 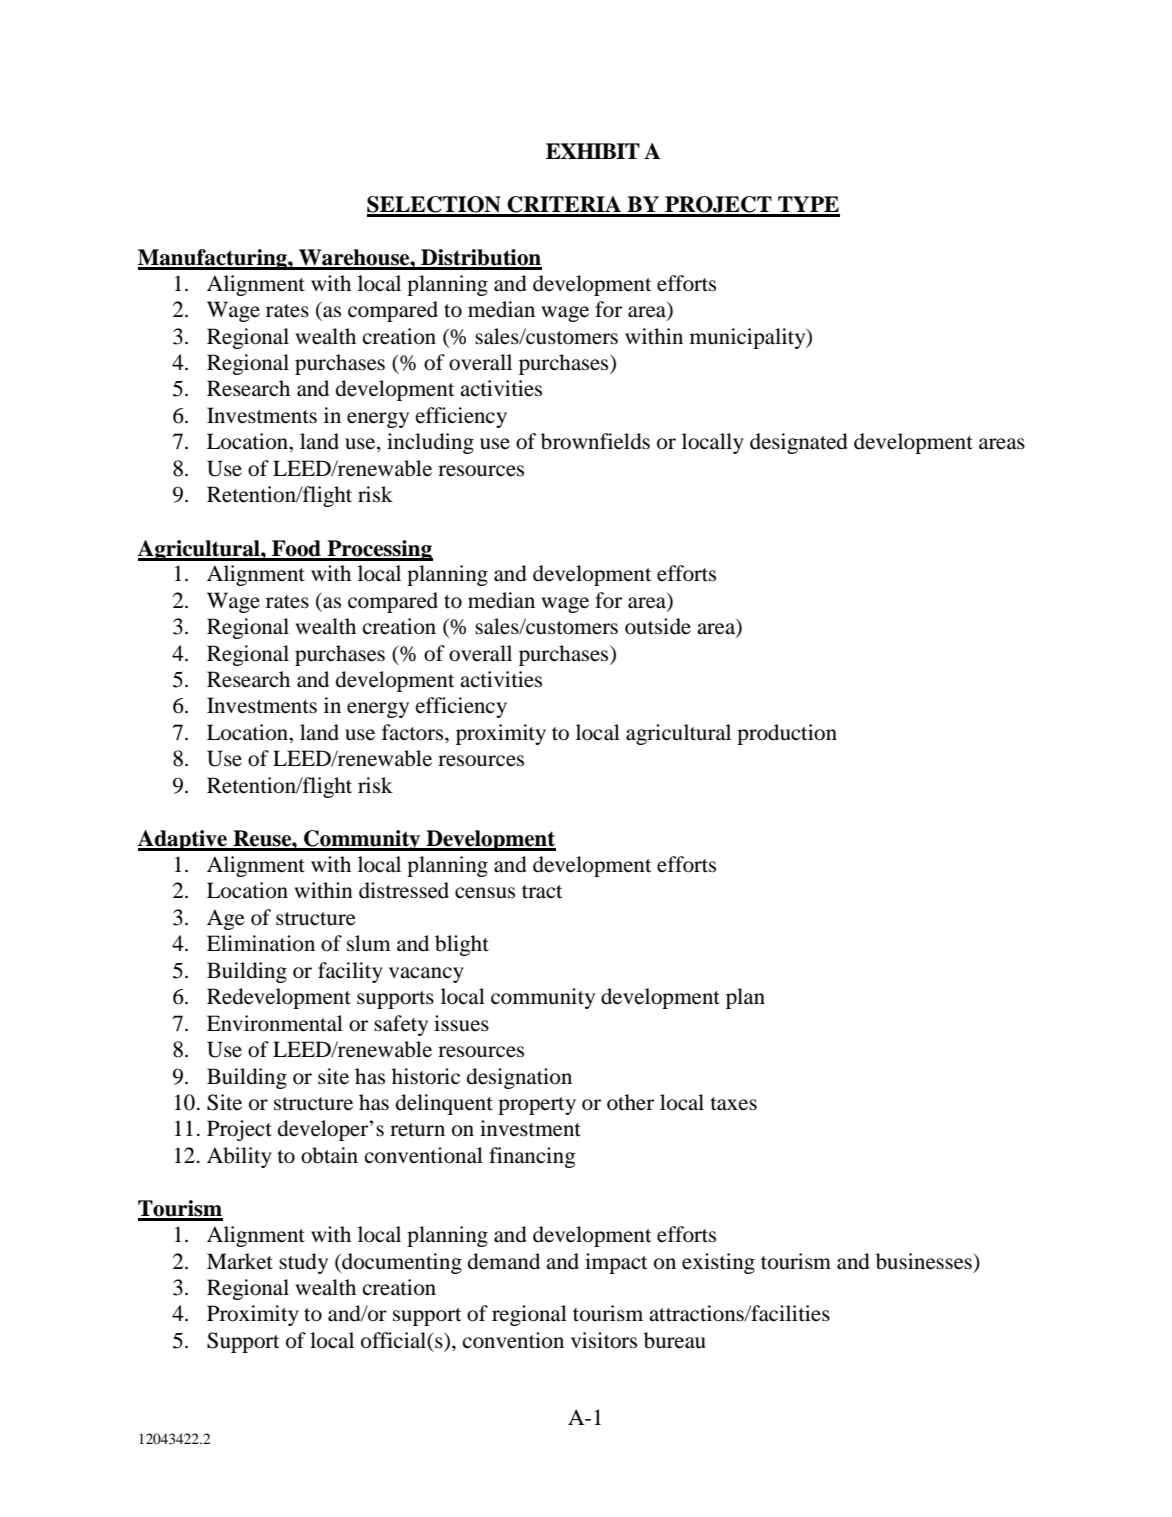 I want to click on taxes, so click(x=733, y=1104).
